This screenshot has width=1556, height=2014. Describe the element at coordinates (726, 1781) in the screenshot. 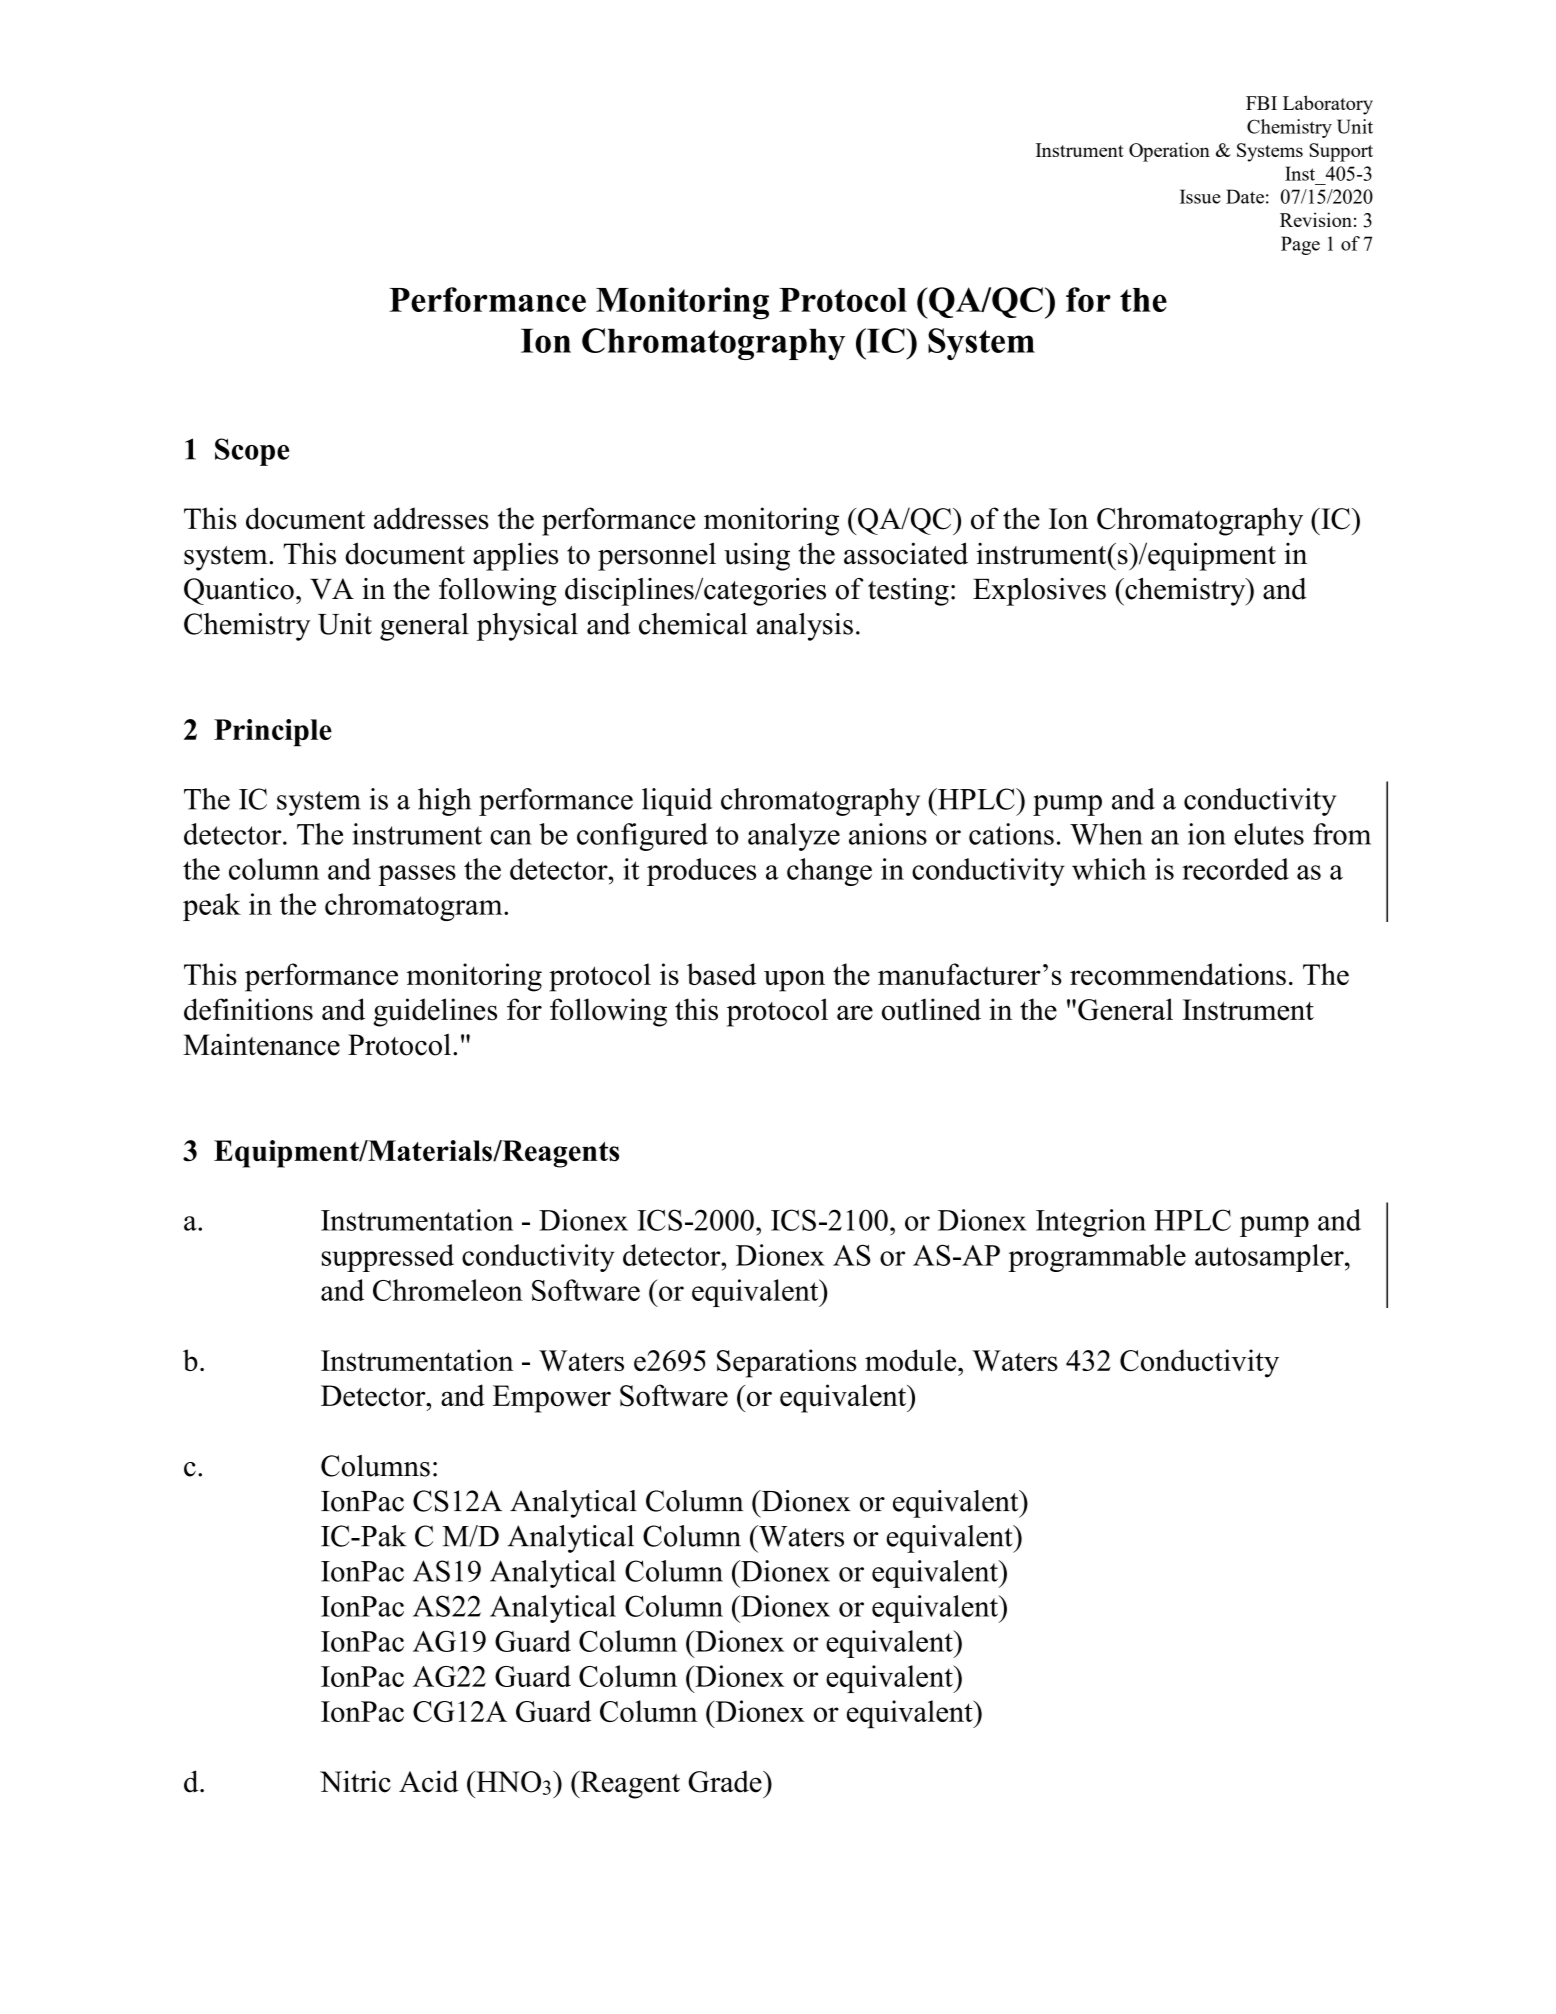

I see `Grade` at that location.
